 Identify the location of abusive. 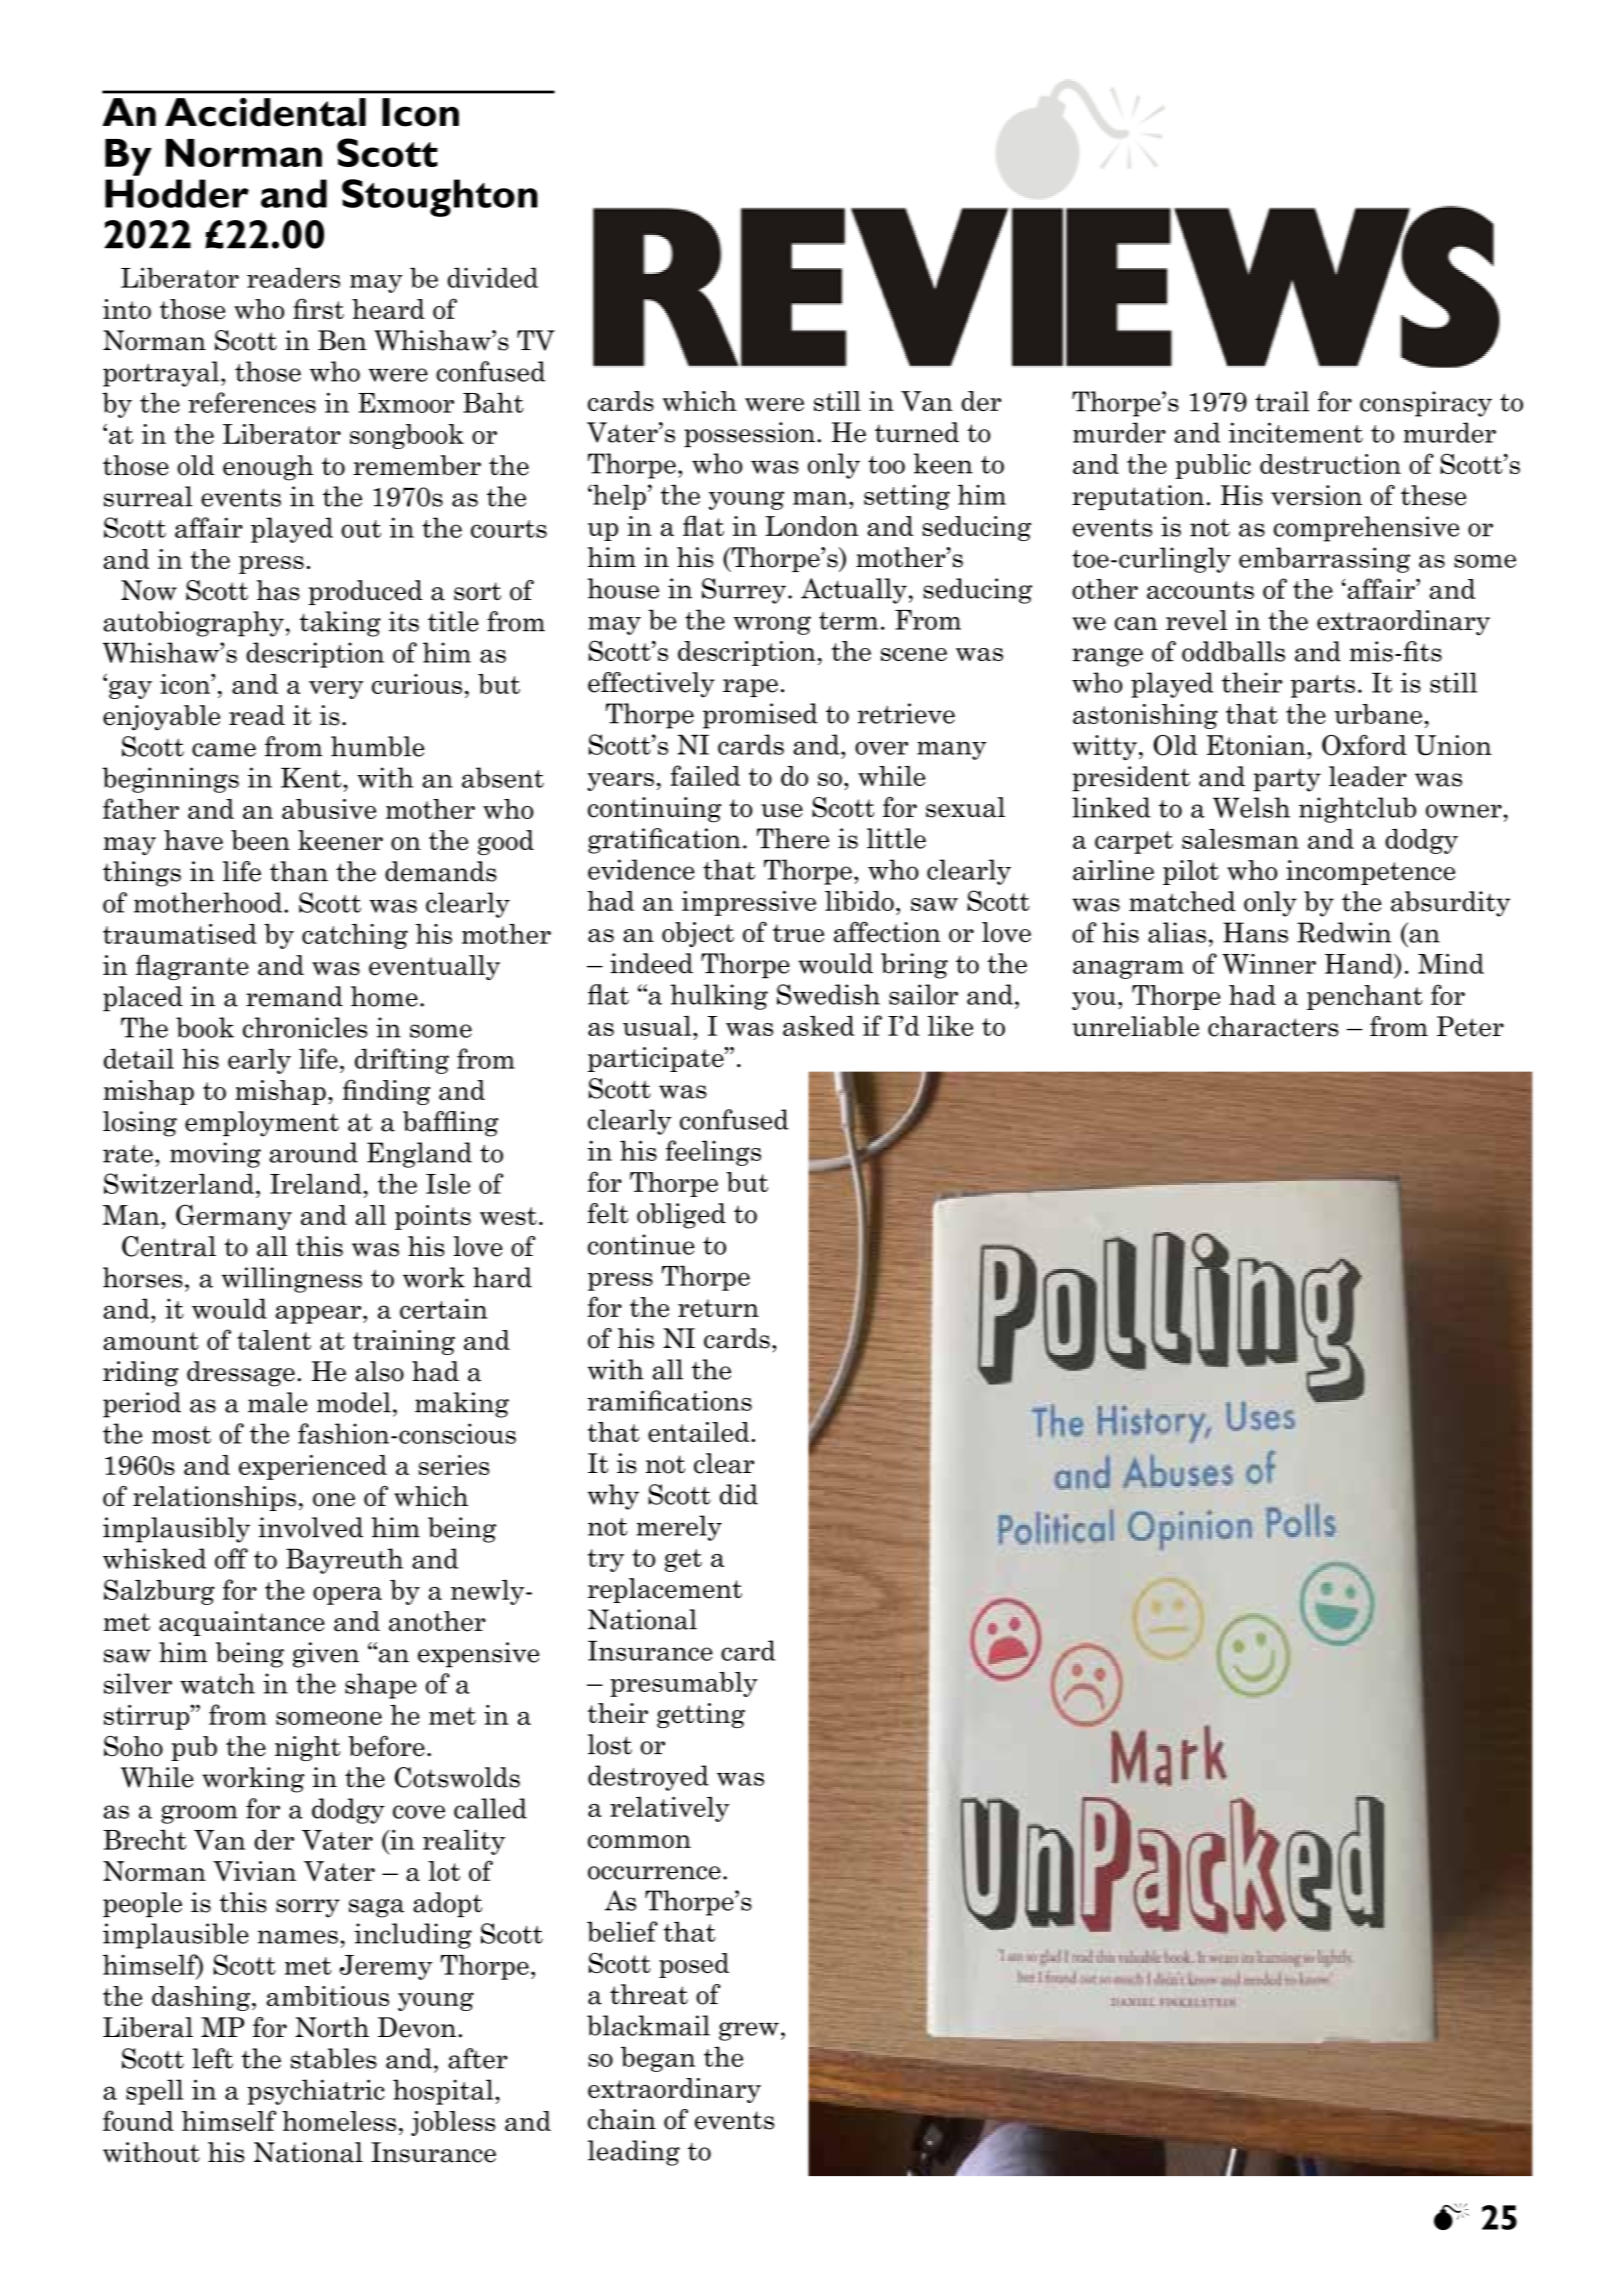
(329, 809).
